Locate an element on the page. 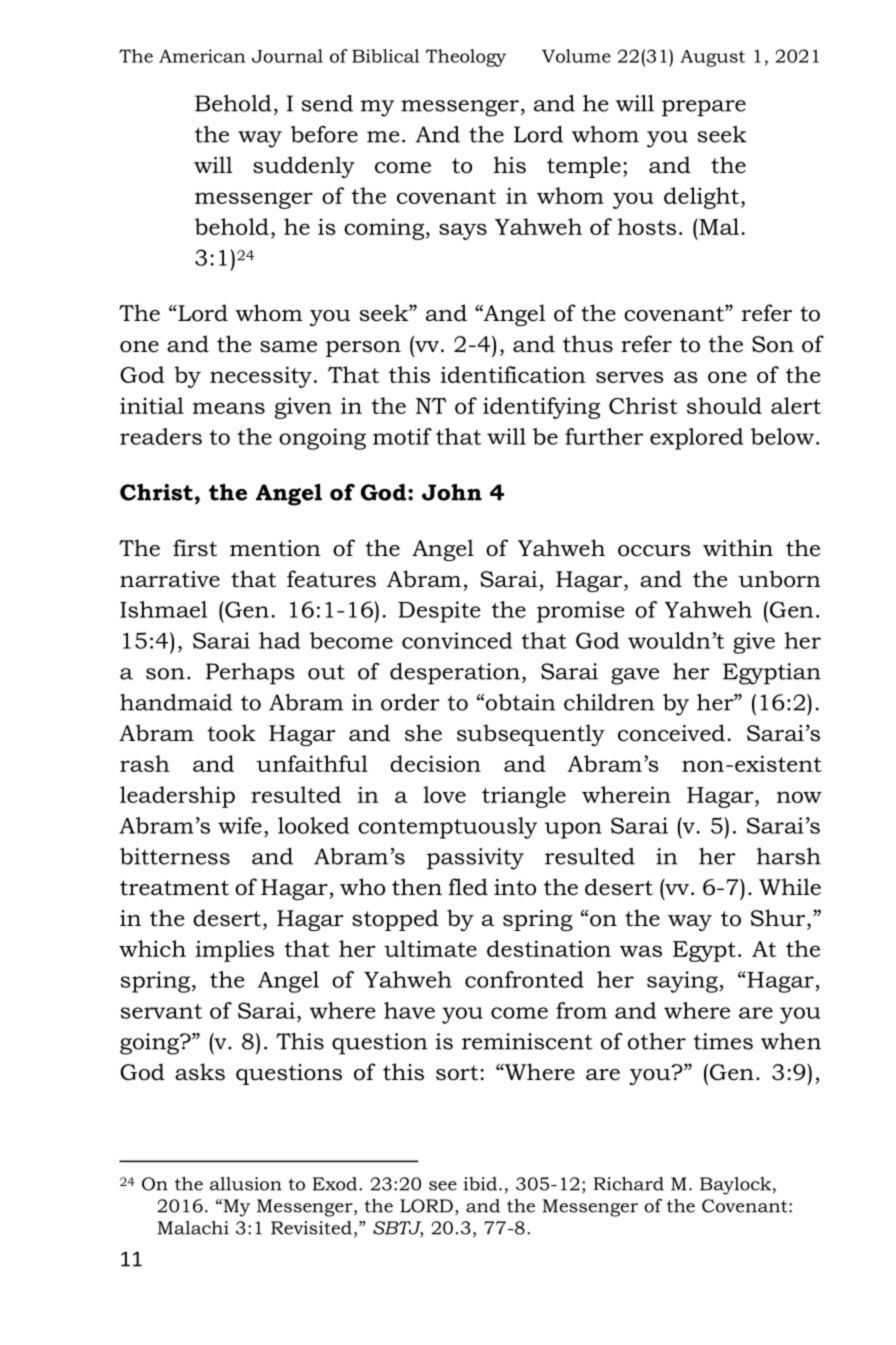 This page has height=1345, width=896. American is located at coordinates (202, 56).
